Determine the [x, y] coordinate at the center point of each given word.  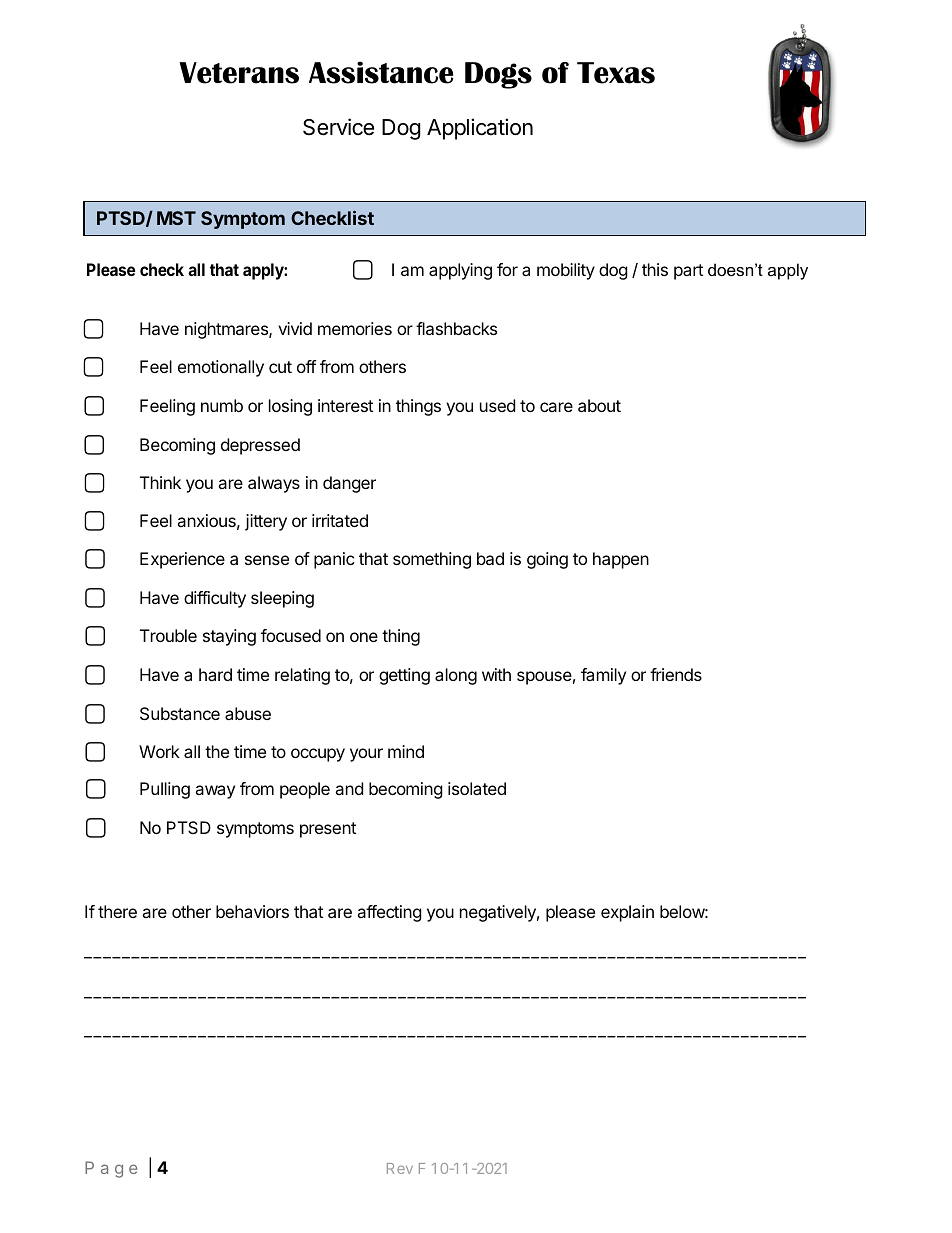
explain [627, 913]
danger [349, 484]
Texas [616, 73]
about [599, 405]
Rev [400, 1168]
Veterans [239, 73]
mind [406, 751]
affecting [389, 913]
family [603, 676]
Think [160, 482]
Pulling [165, 790]
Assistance [381, 72]
